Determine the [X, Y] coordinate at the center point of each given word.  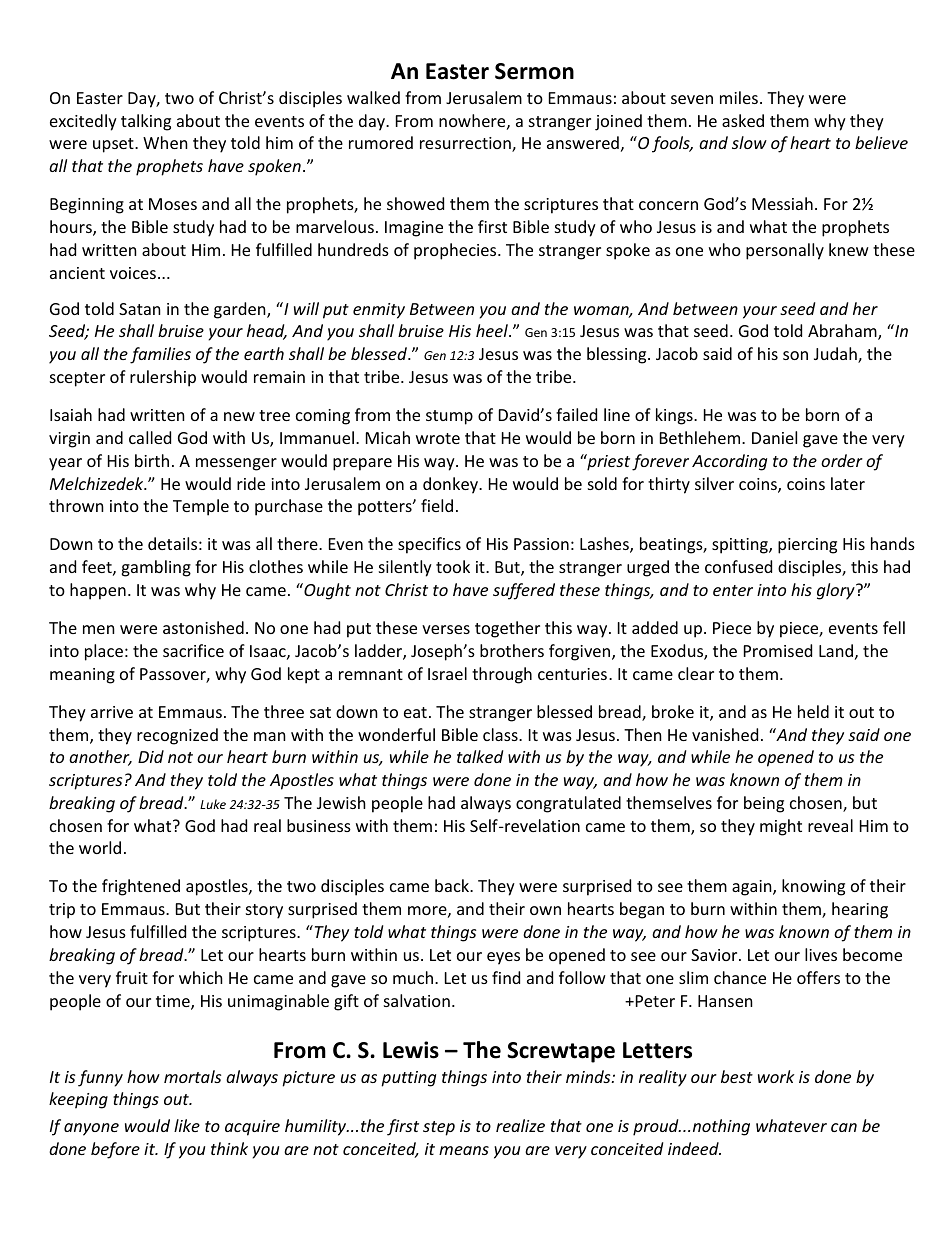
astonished [203, 627]
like [187, 1125]
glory [837, 591]
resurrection [466, 144]
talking [146, 122]
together [507, 629]
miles [739, 97]
